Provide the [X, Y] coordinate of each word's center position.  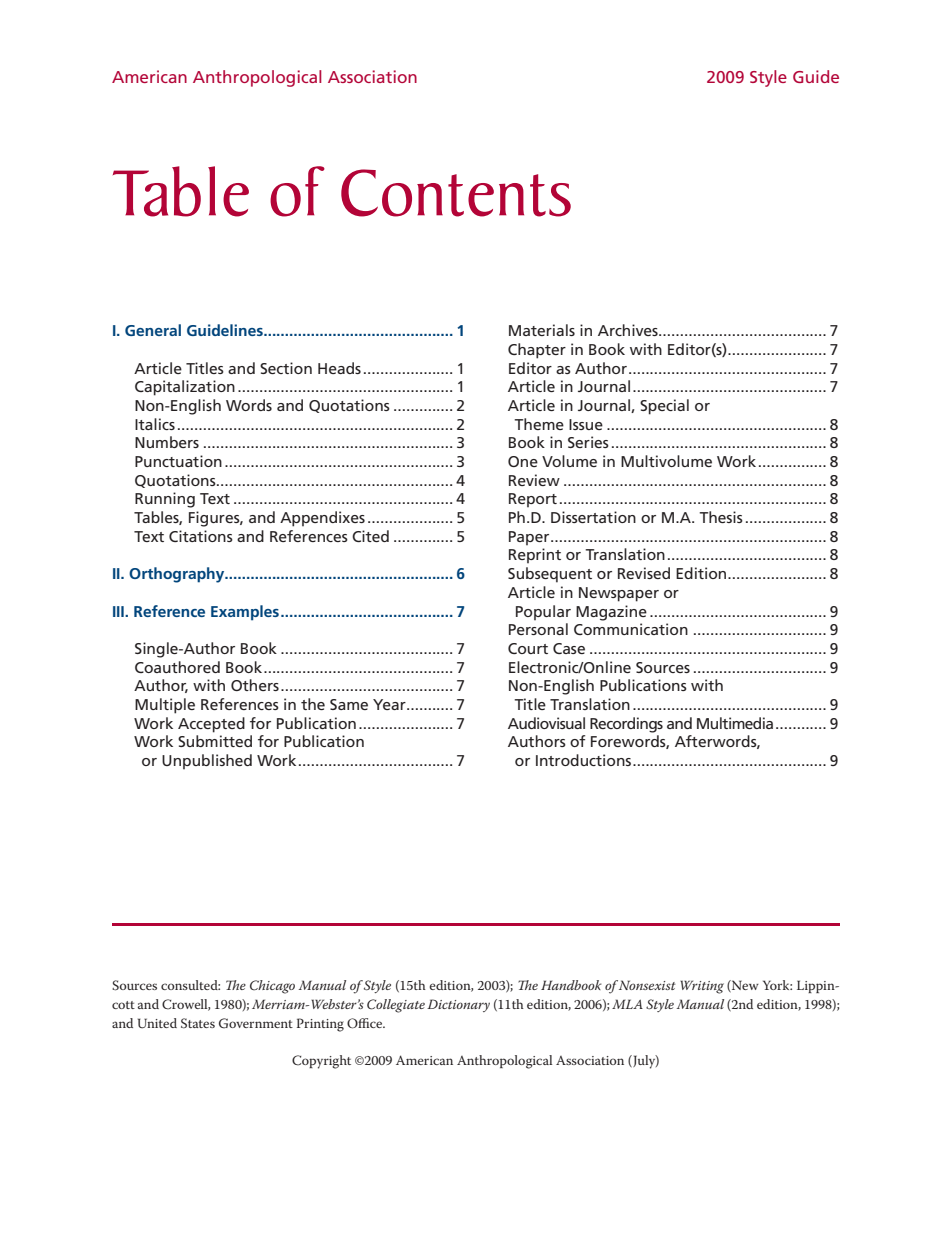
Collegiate [396, 1006]
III [119, 611]
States [198, 1023]
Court [528, 648]
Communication [631, 629]
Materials [542, 330]
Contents [456, 193]
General [153, 330]
